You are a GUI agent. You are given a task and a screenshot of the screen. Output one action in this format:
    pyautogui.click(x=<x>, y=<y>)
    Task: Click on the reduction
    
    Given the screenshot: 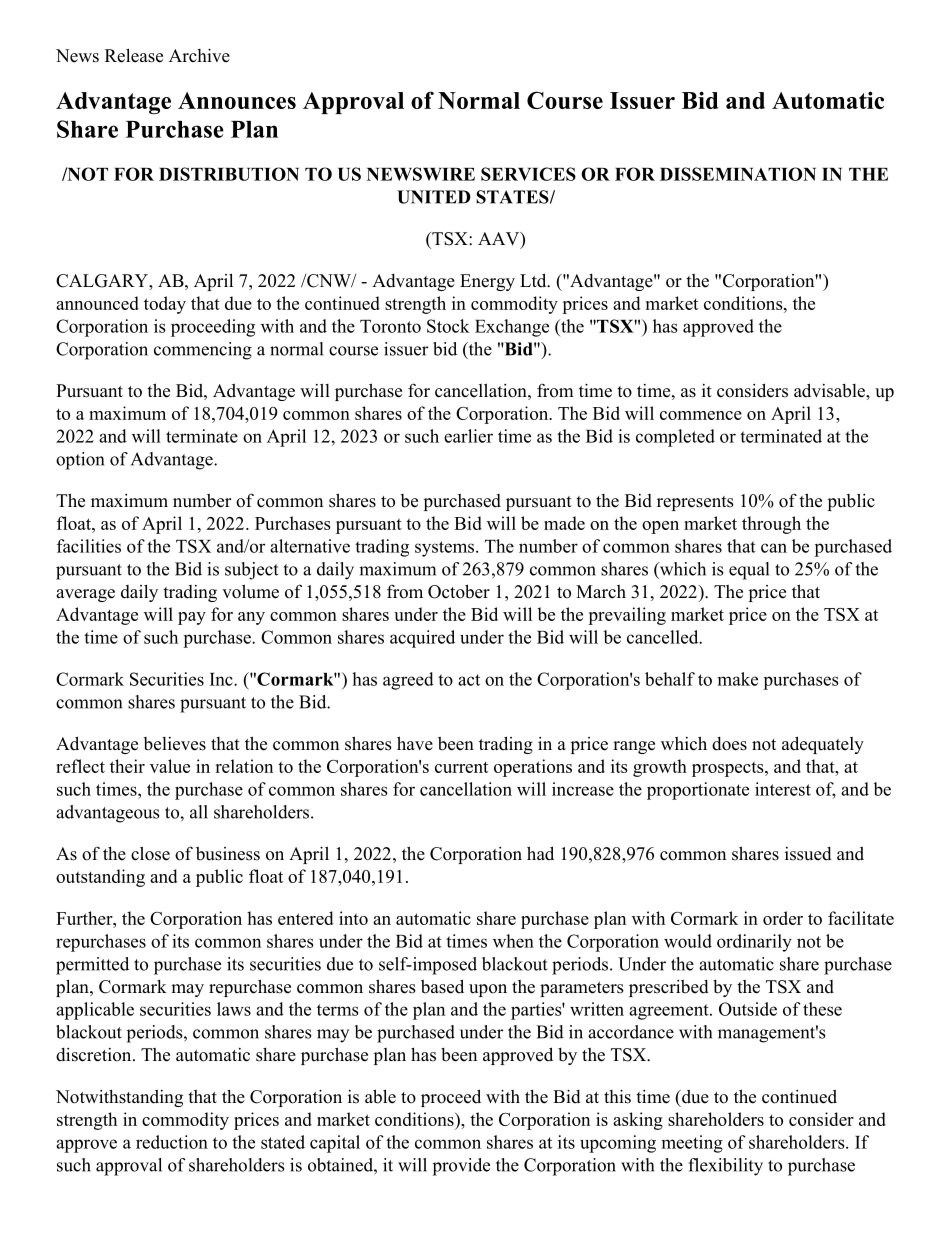 What is the action you would take?
    pyautogui.click(x=172, y=1142)
